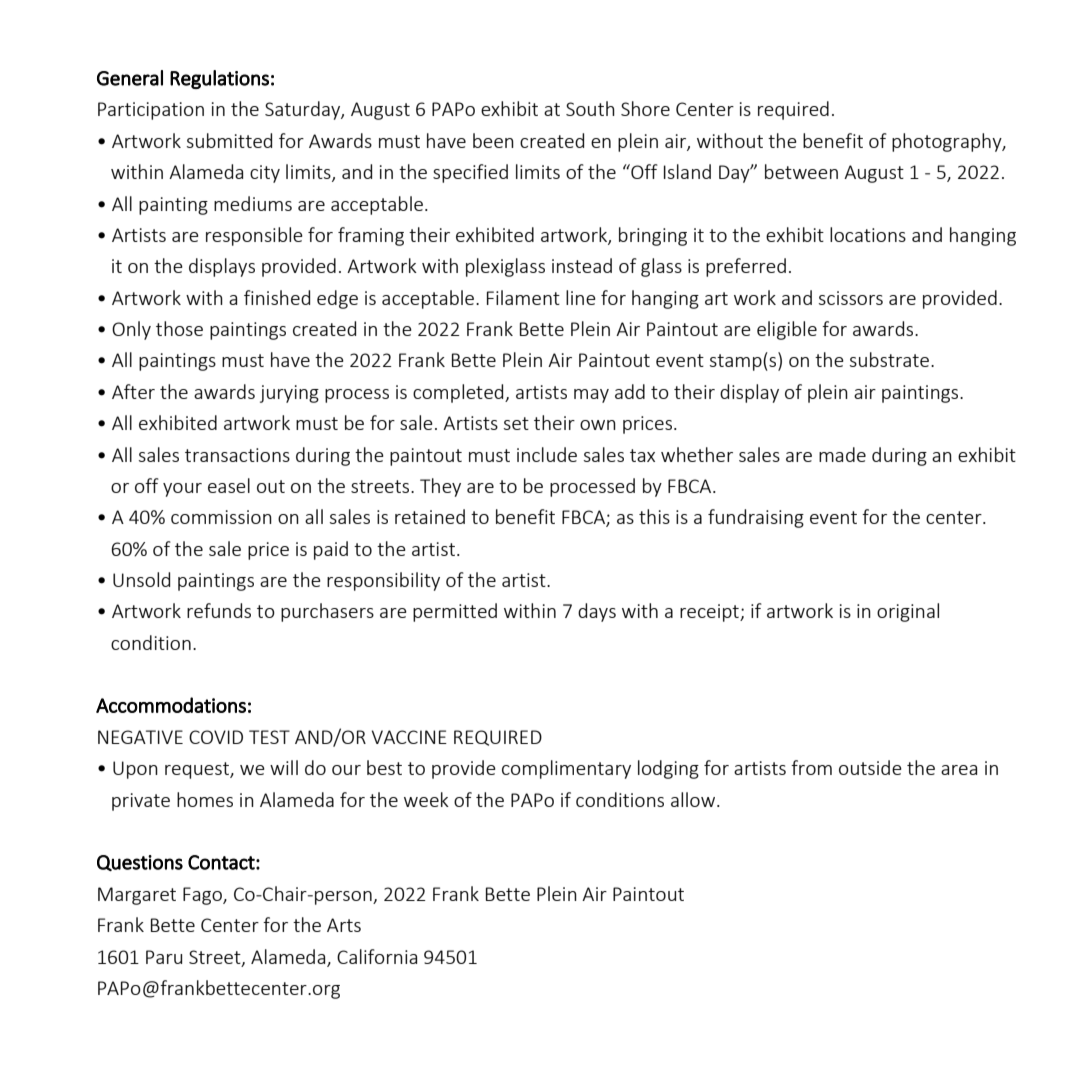 The image size is (1092, 1092). I want to click on Regulations, so click(219, 79).
